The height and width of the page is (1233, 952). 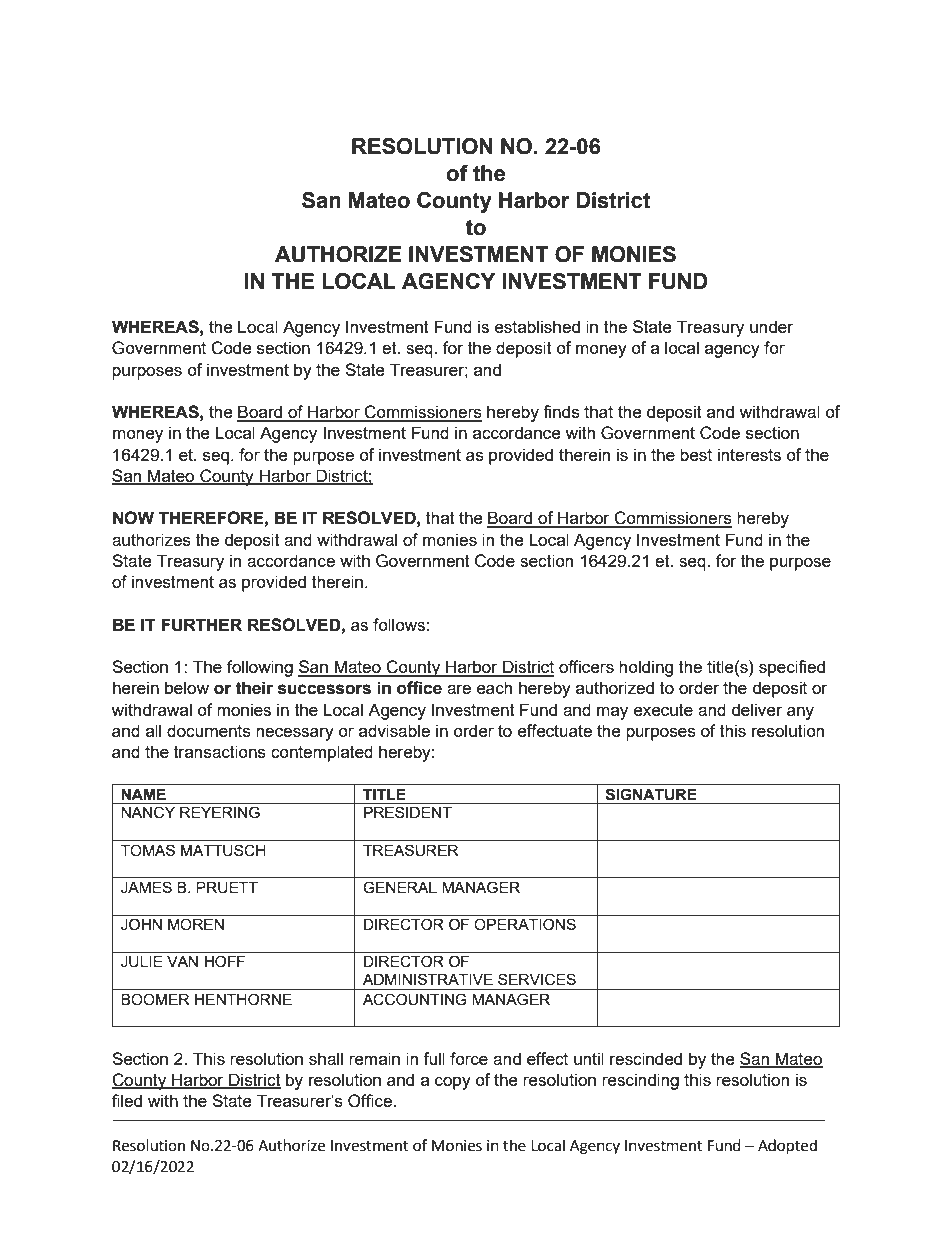 What do you see at coordinates (453, 1083) in the page?
I see `copy` at bounding box center [453, 1083].
